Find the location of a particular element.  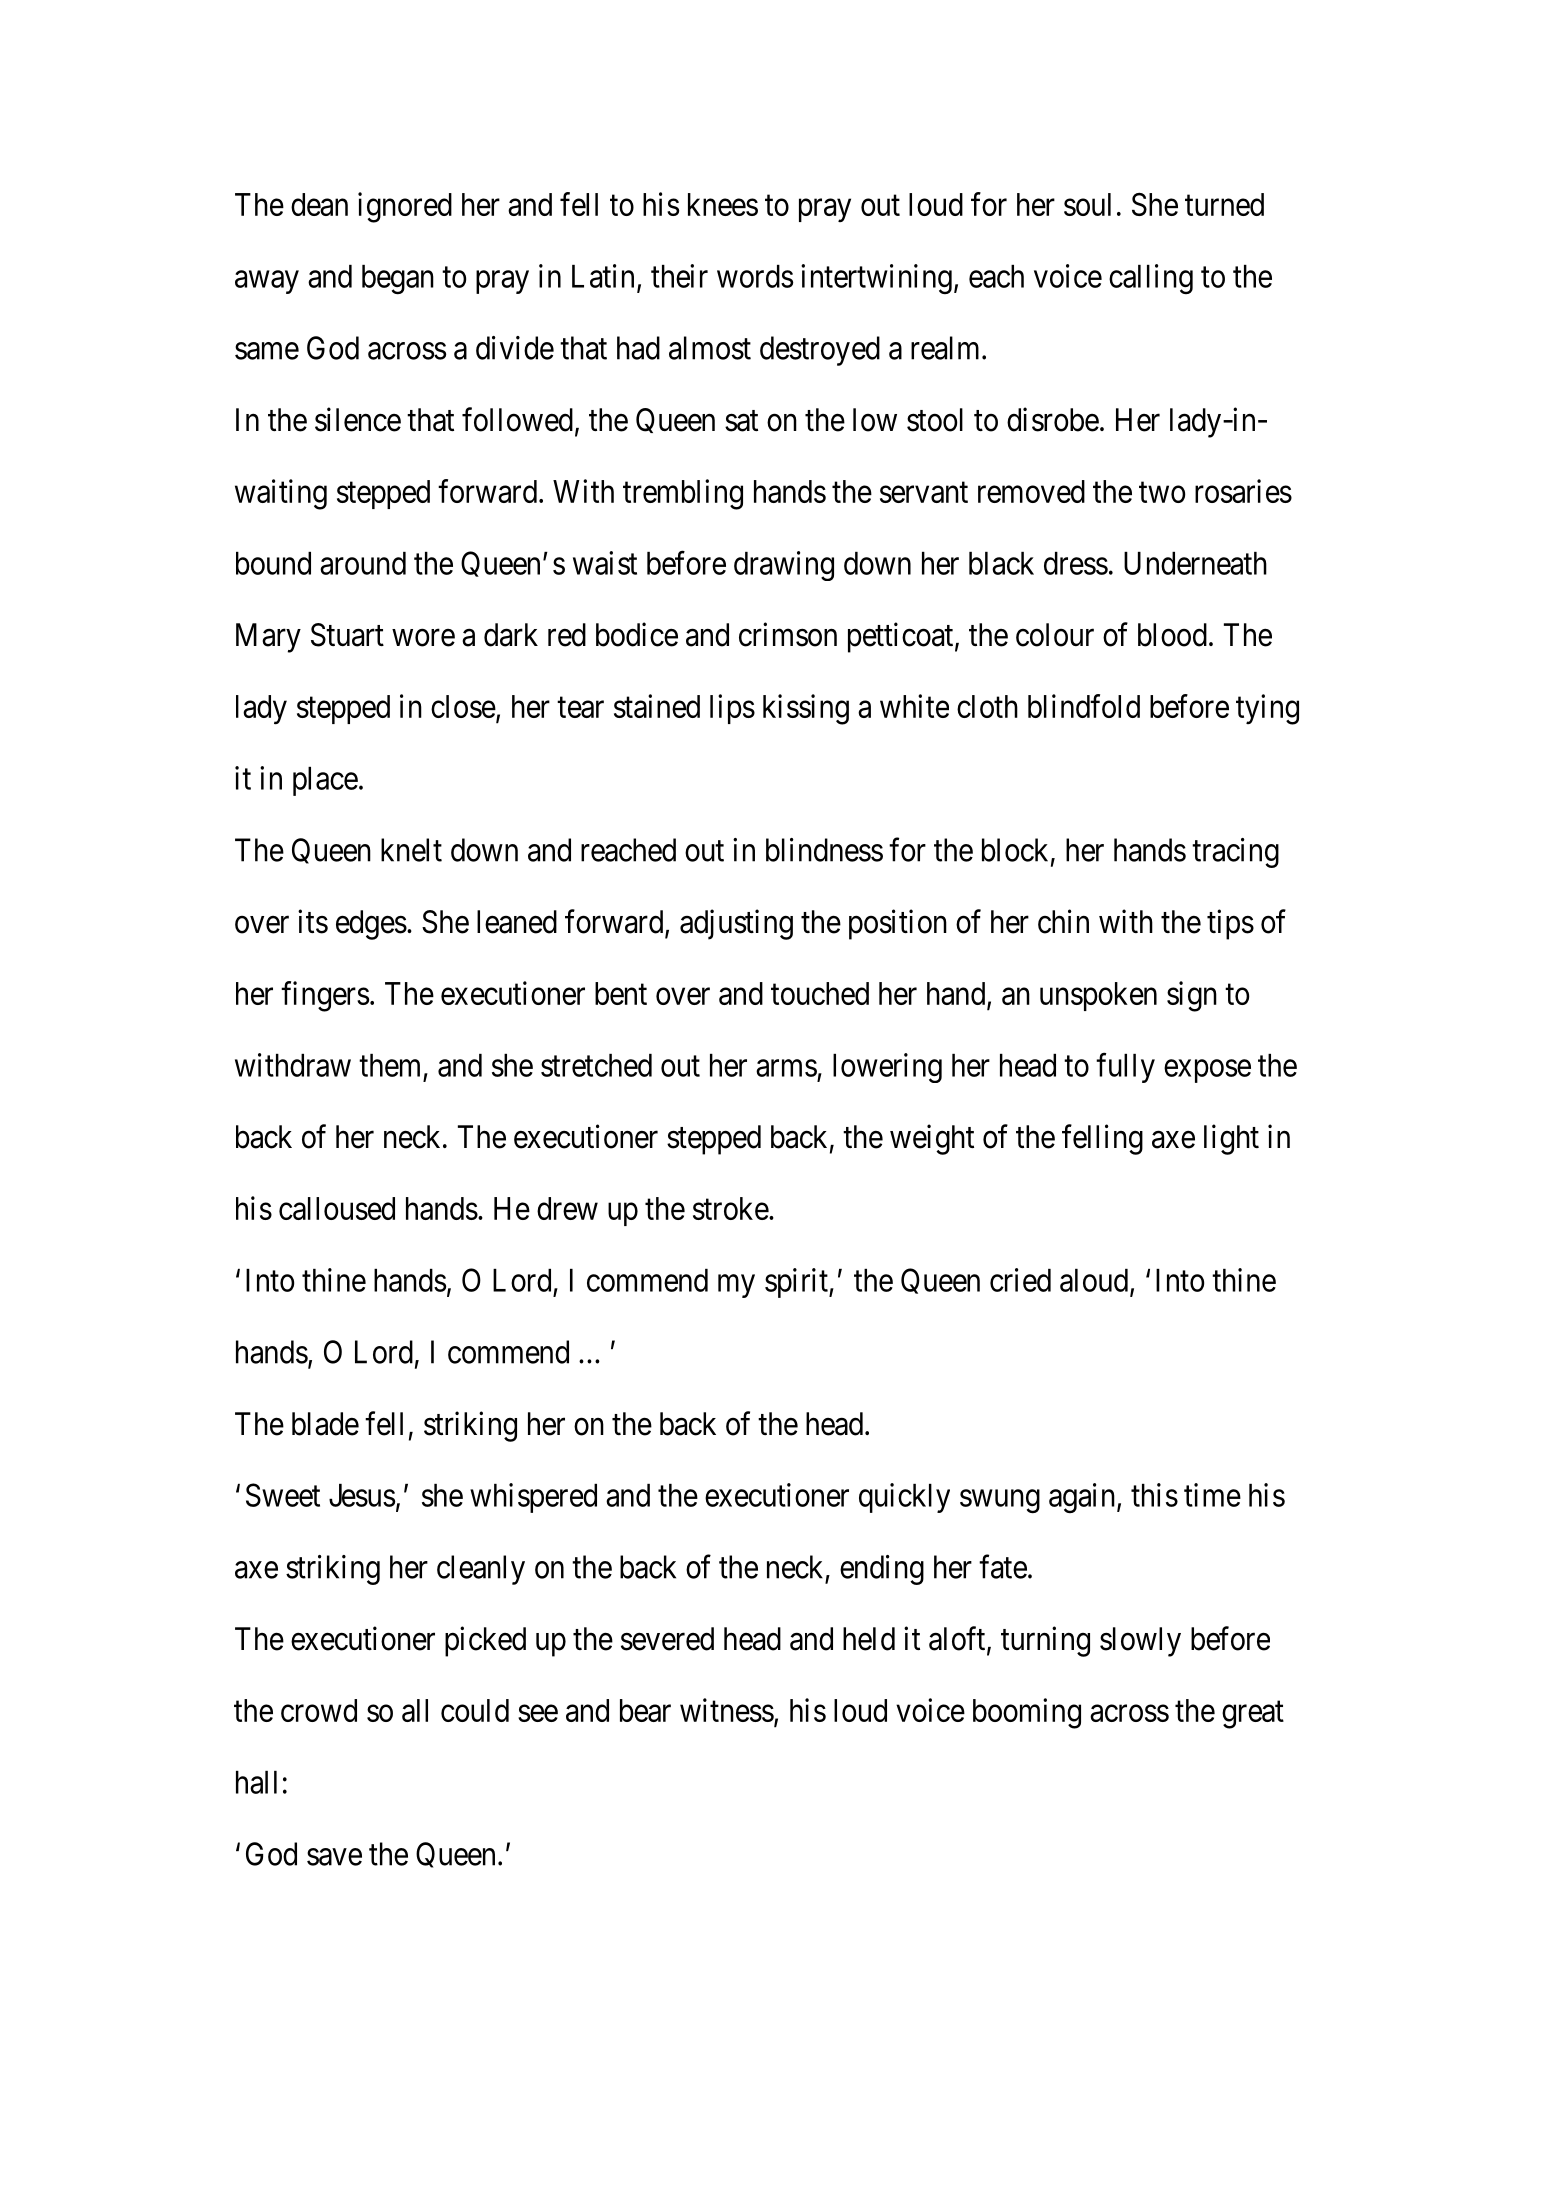

spirit is located at coordinates (797, 1283).
